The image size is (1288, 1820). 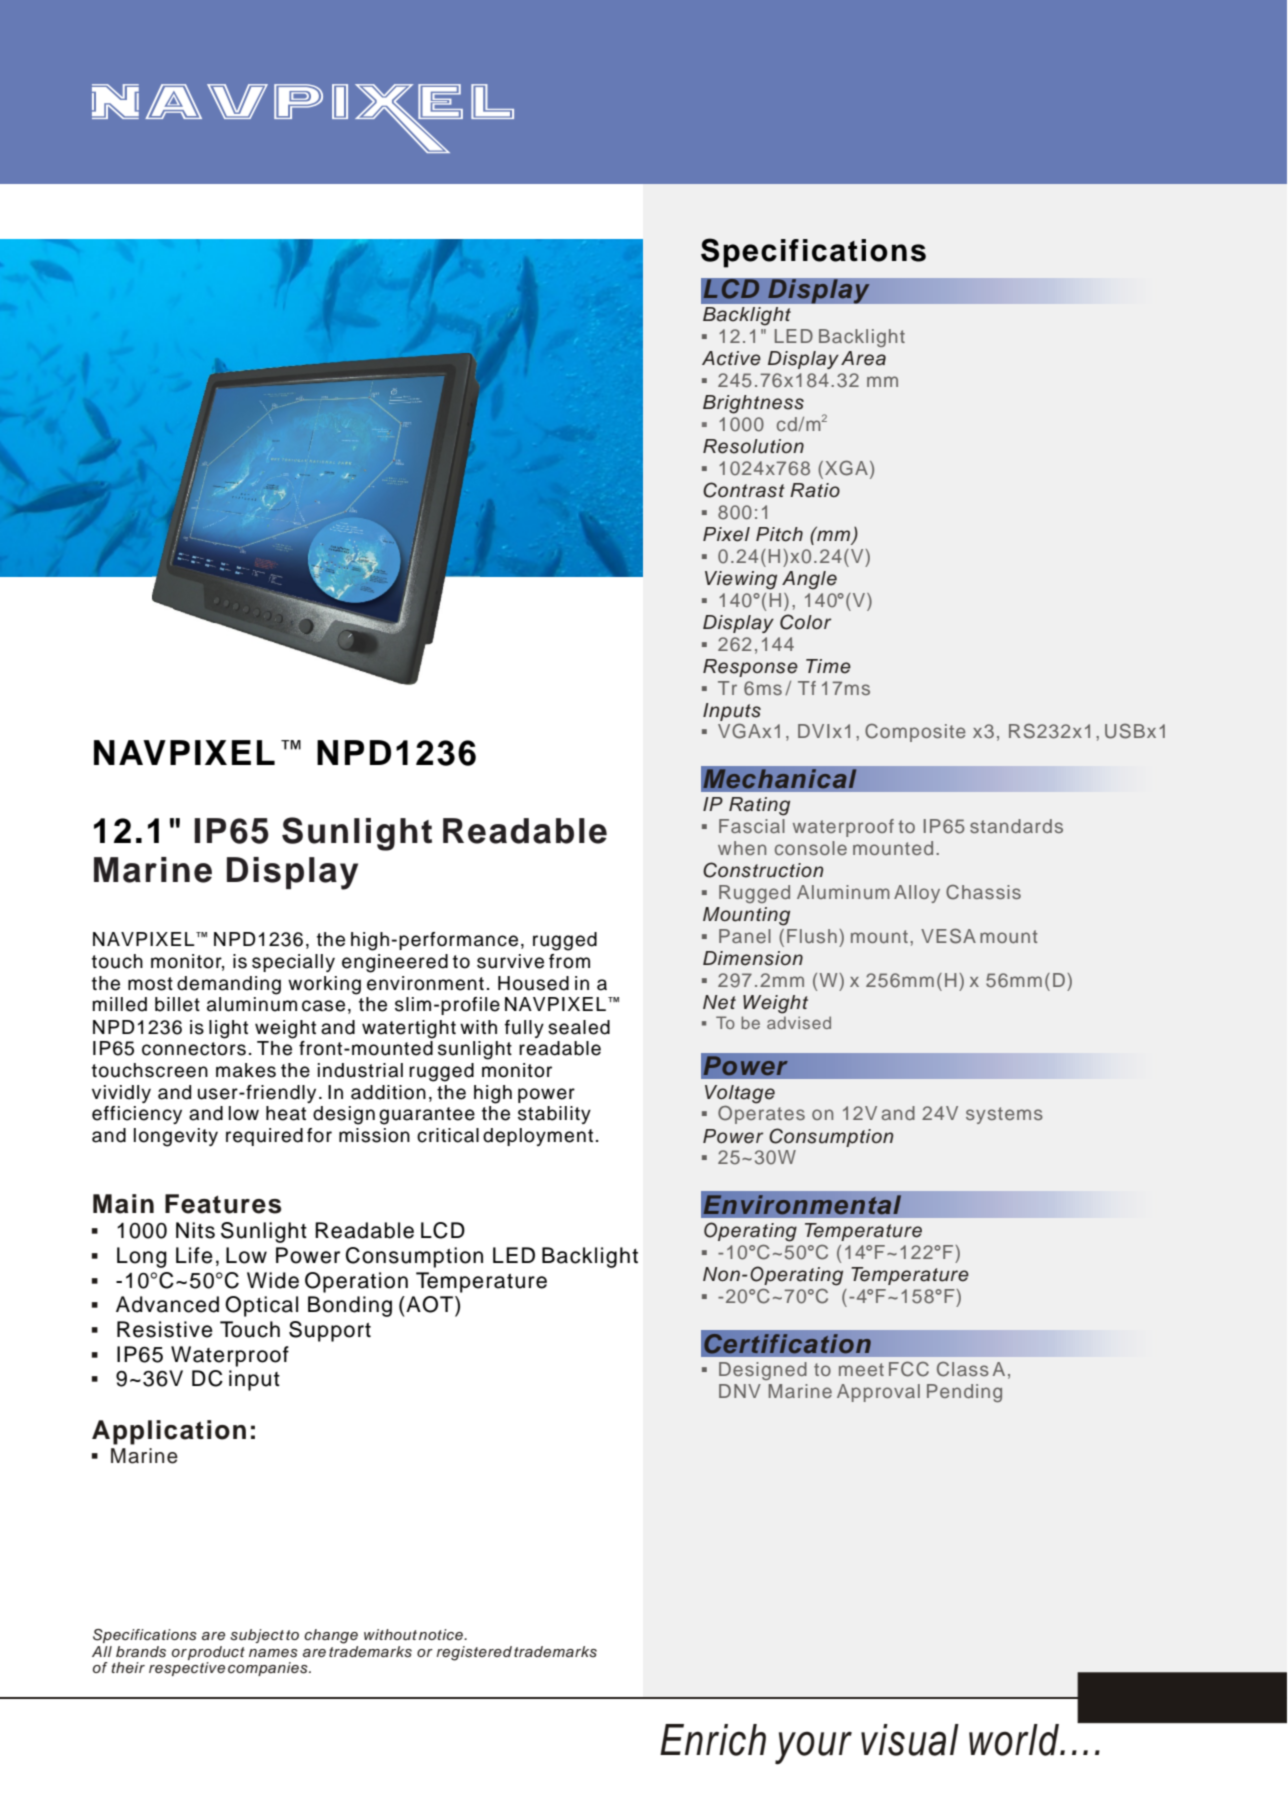 I want to click on Area, so click(x=863, y=358).
